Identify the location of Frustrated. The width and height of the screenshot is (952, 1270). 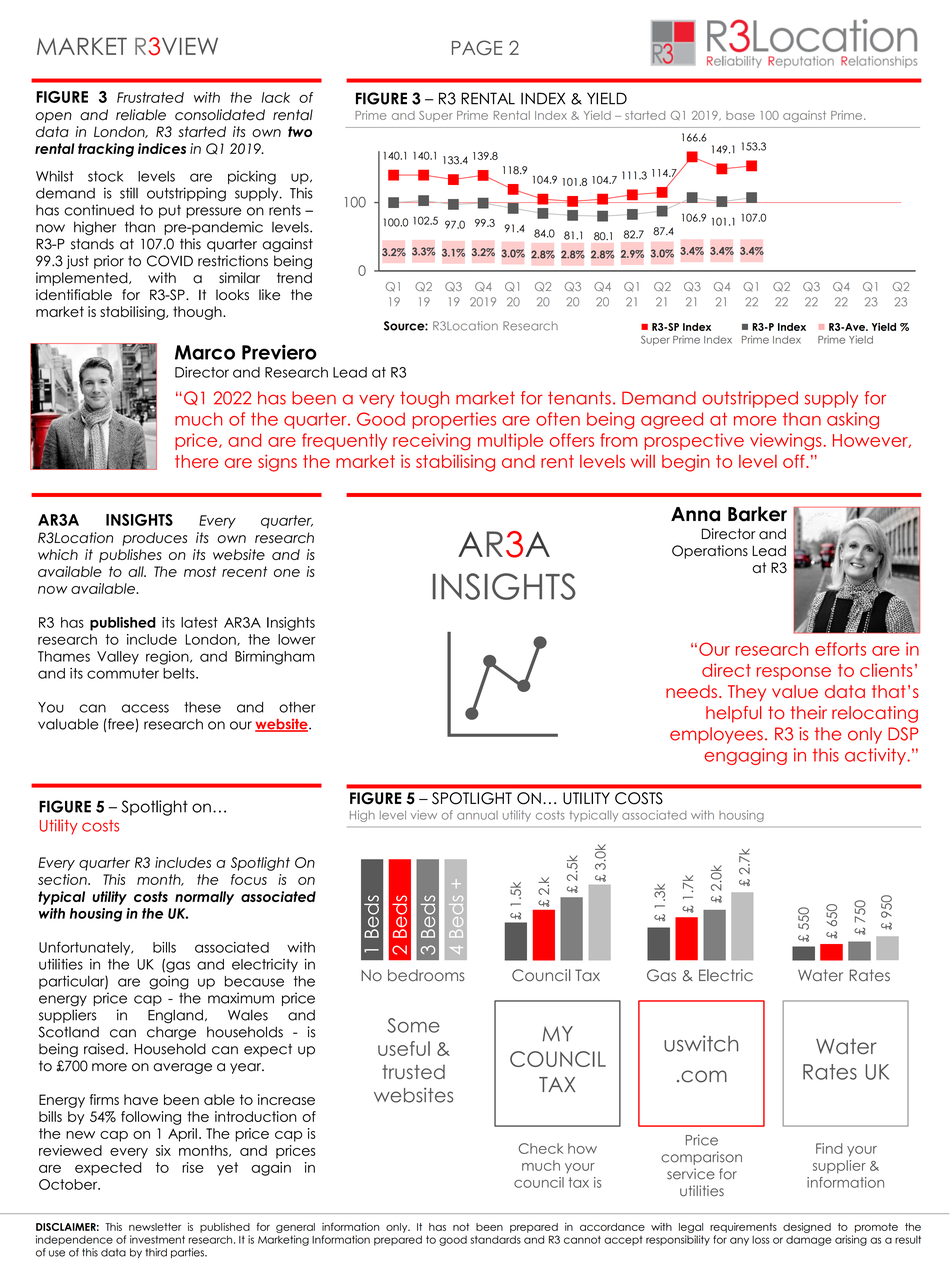
(150, 97).
